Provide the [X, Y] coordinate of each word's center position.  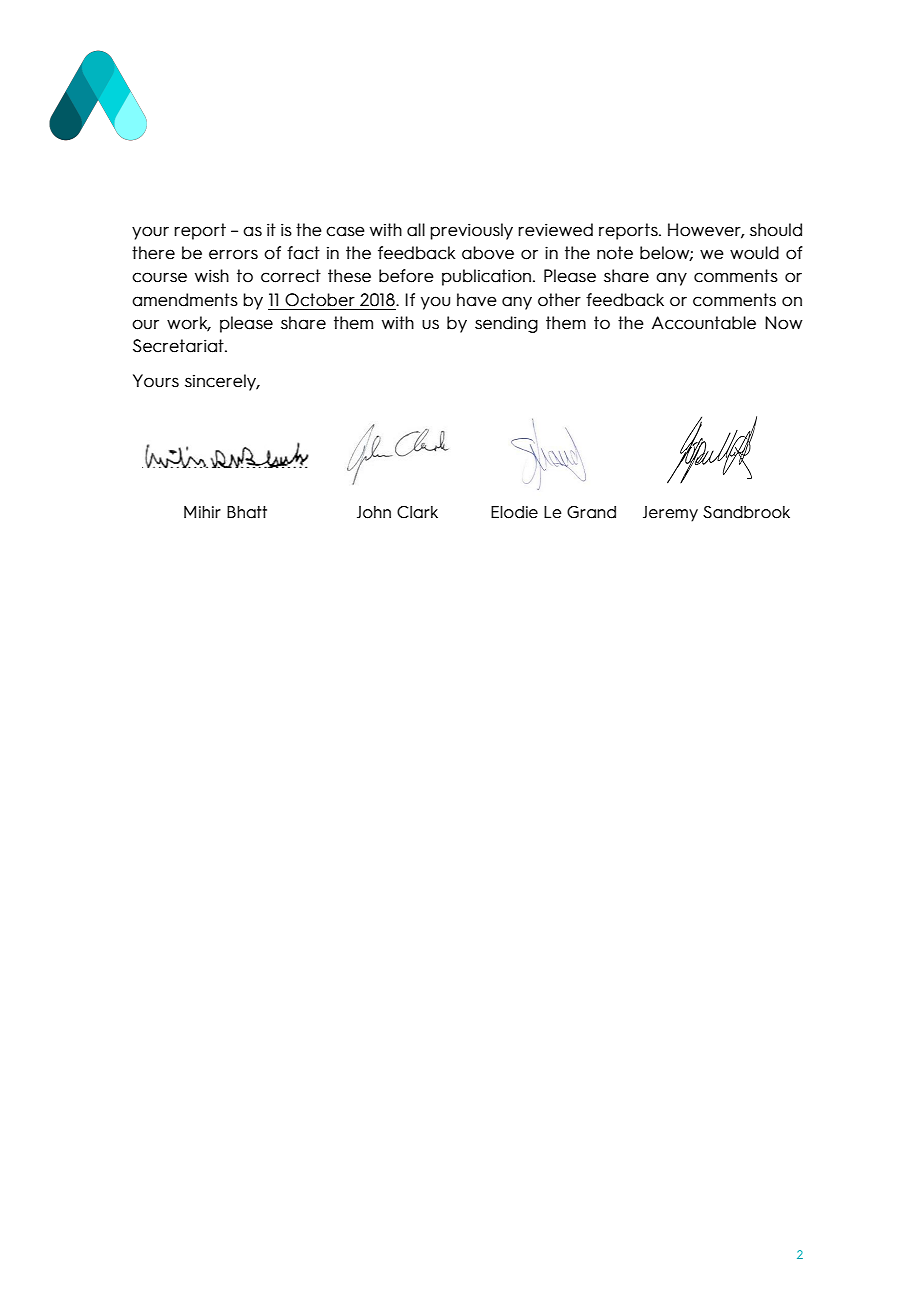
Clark [417, 512]
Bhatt [247, 512]
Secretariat [179, 346]
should [776, 230]
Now [784, 323]
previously [471, 231]
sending [506, 324]
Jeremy [670, 514]
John [374, 512]
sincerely [222, 382]
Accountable [704, 323]
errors [233, 254]
